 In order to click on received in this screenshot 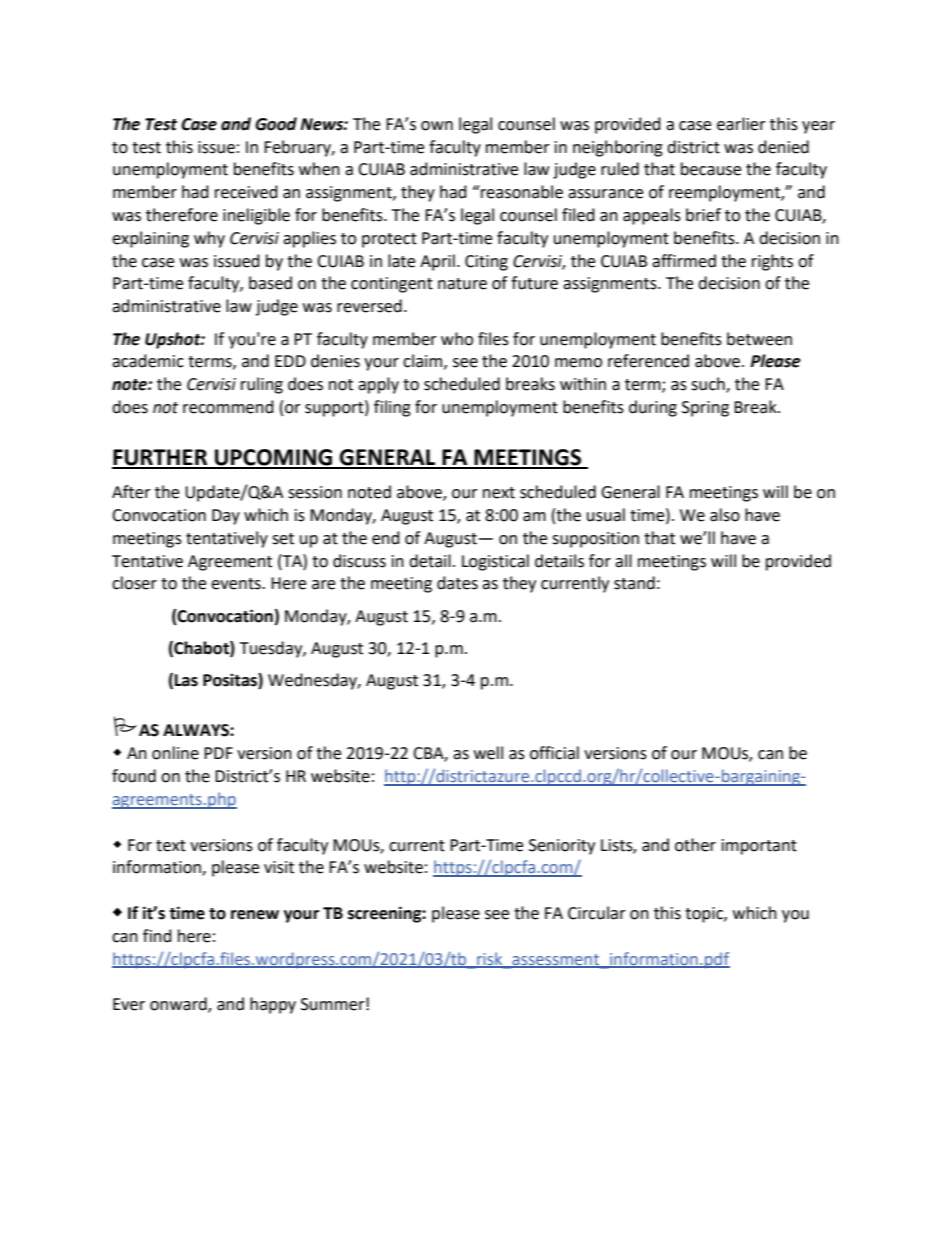, I will do `click(246, 192)`.
